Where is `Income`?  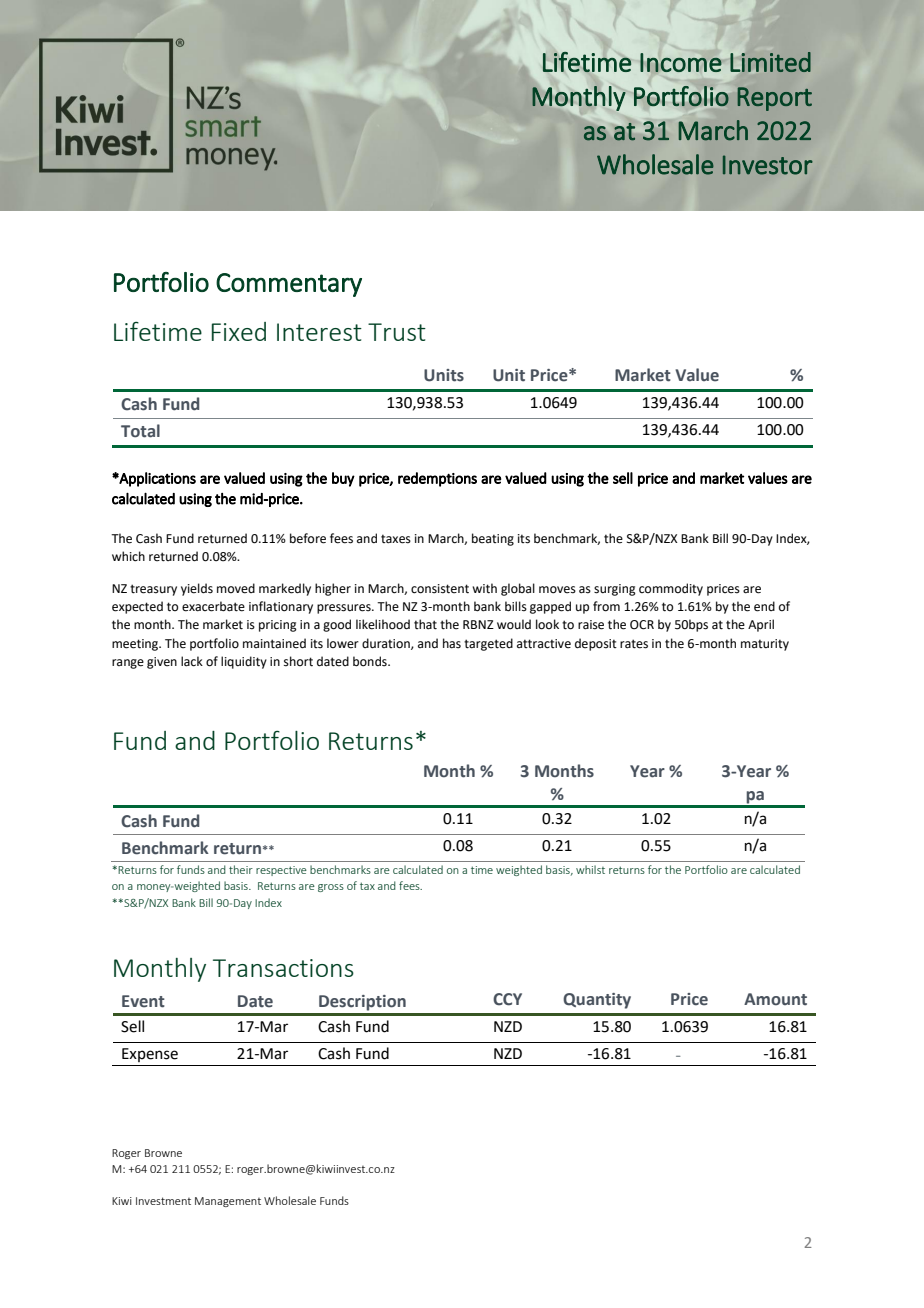
Income is located at coordinates (681, 62).
